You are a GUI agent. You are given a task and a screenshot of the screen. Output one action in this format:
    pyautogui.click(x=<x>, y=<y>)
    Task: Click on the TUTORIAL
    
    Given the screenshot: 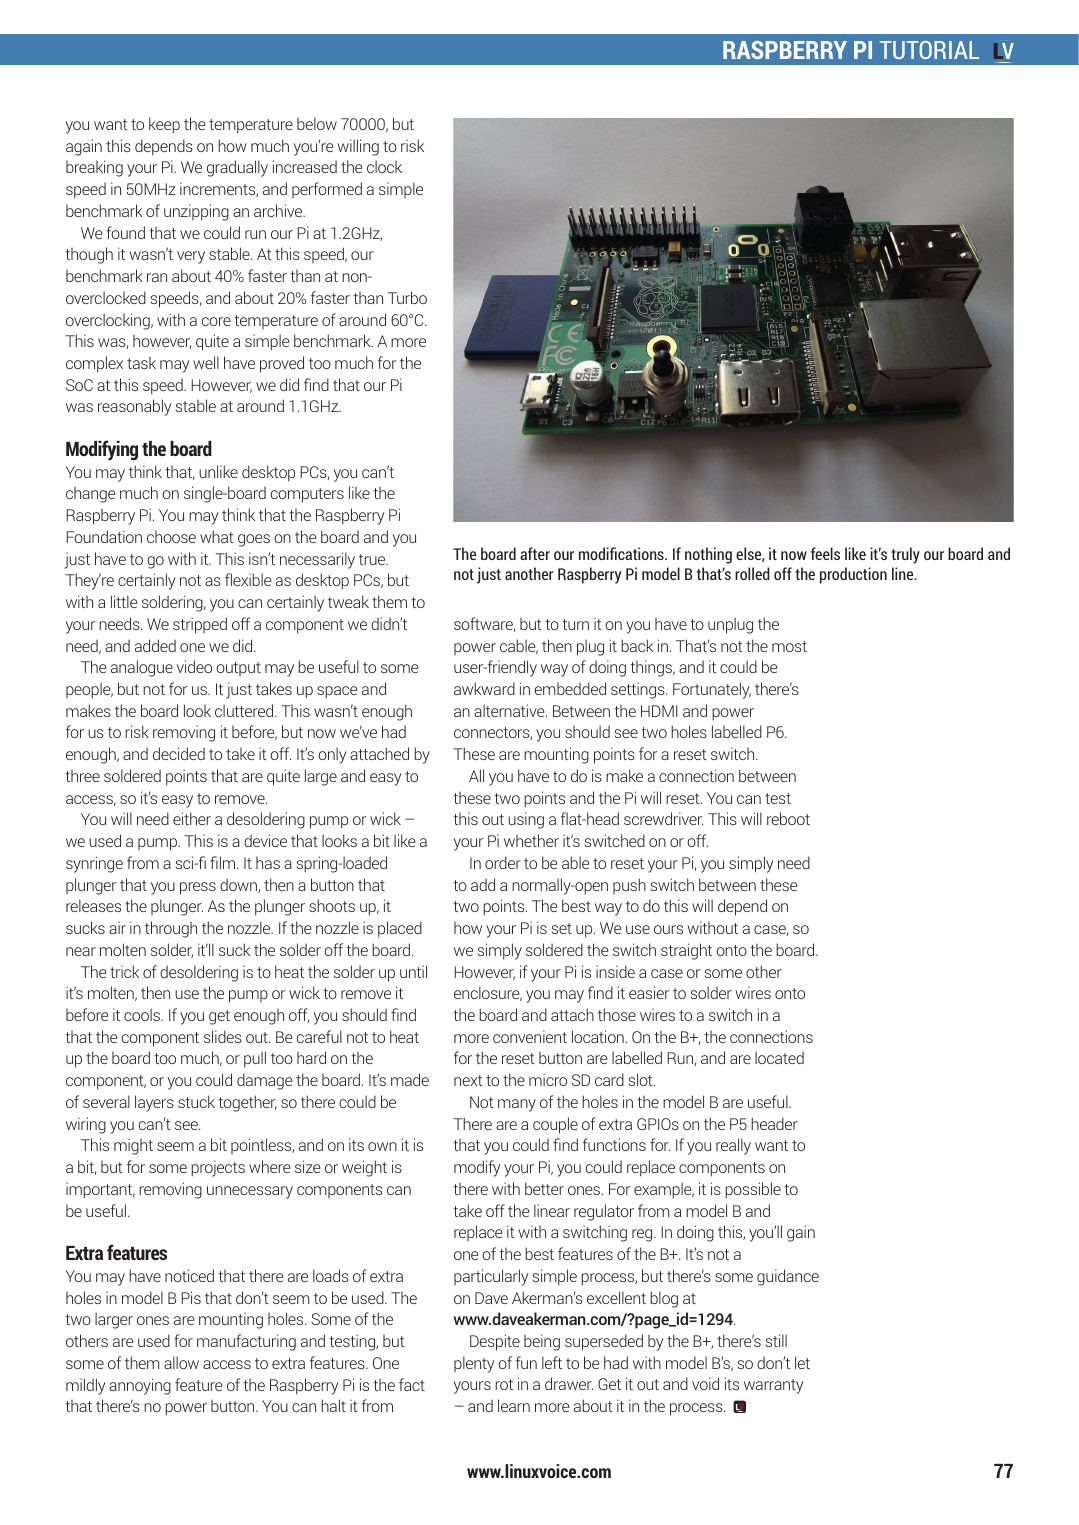 What is the action you would take?
    pyautogui.click(x=929, y=50)
